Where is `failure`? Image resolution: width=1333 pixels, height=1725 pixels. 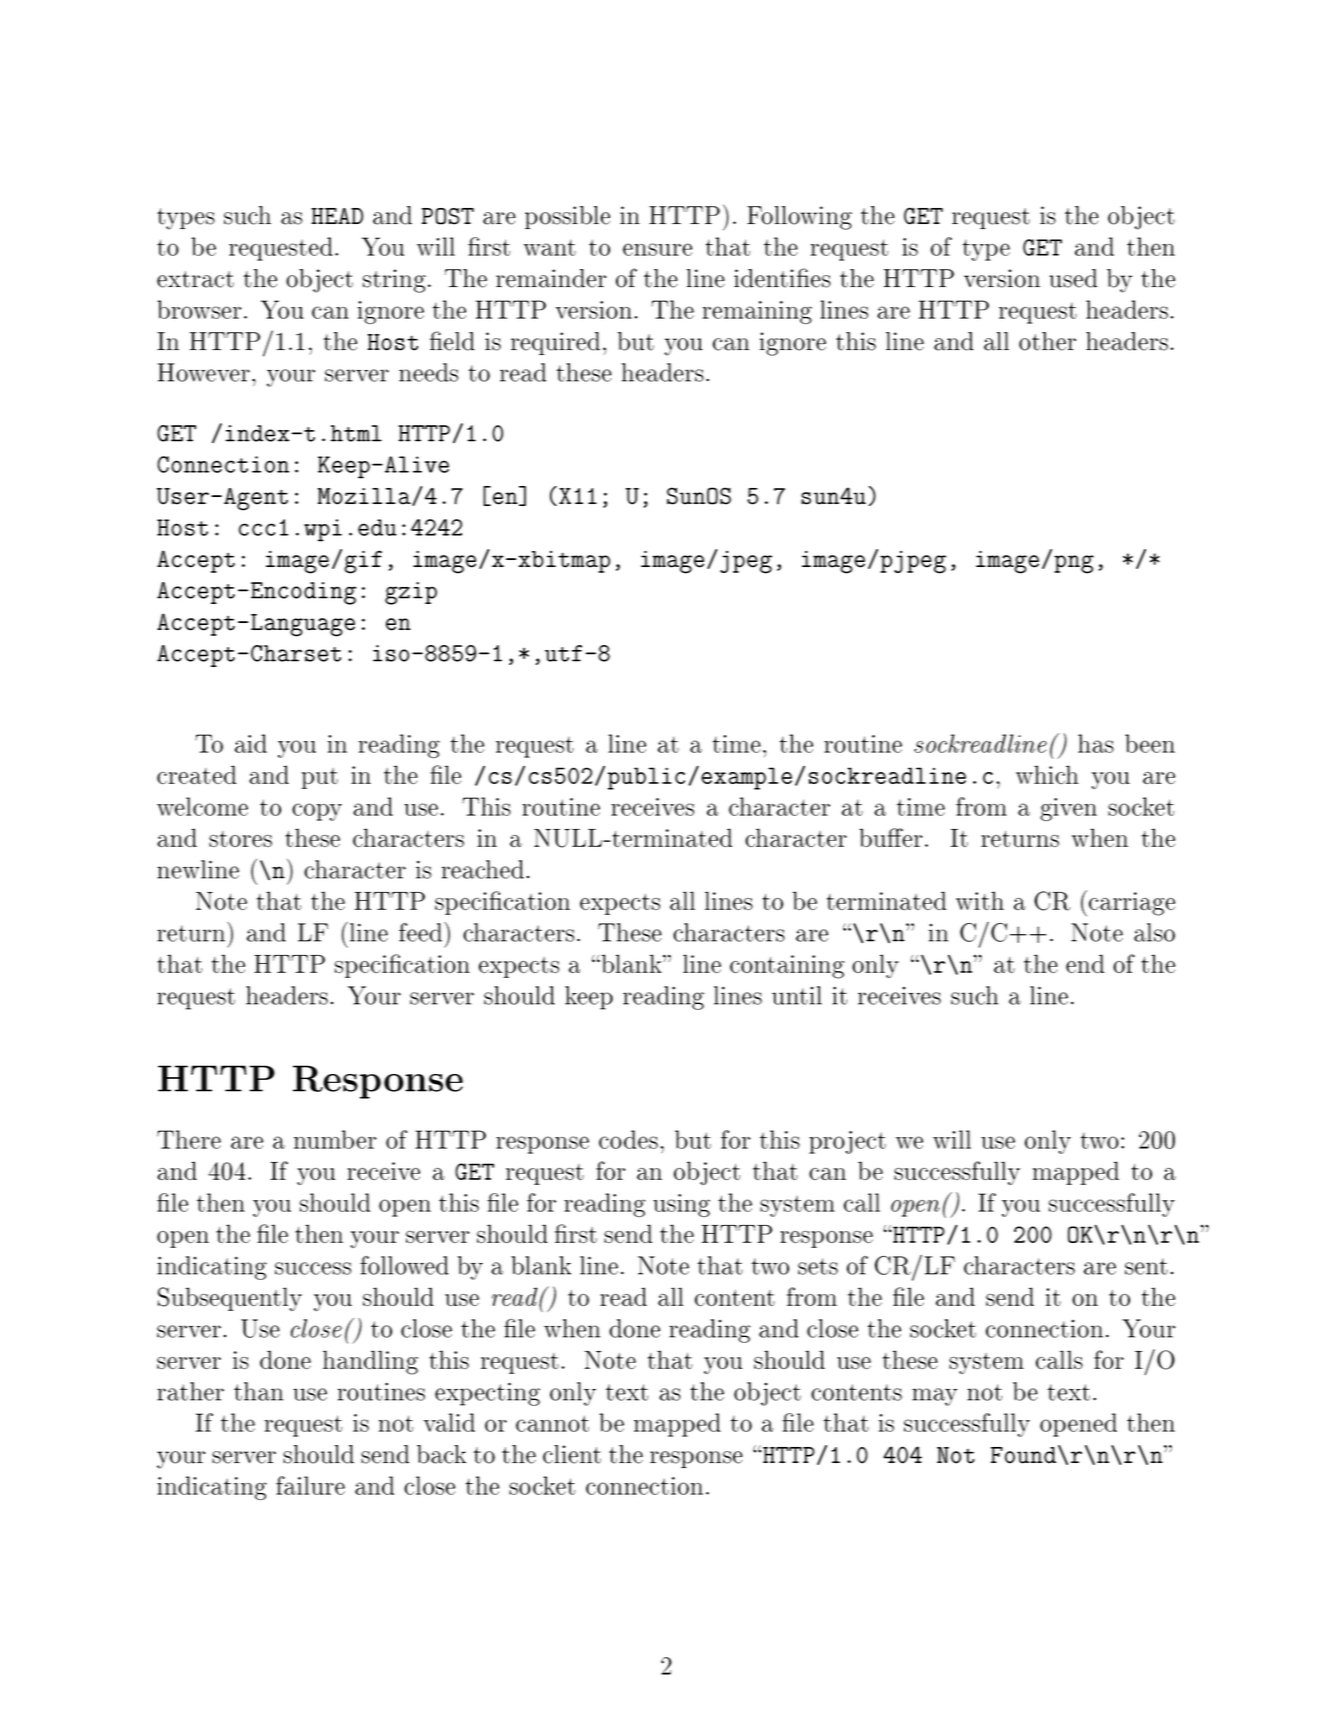
failure is located at coordinates (310, 1485).
